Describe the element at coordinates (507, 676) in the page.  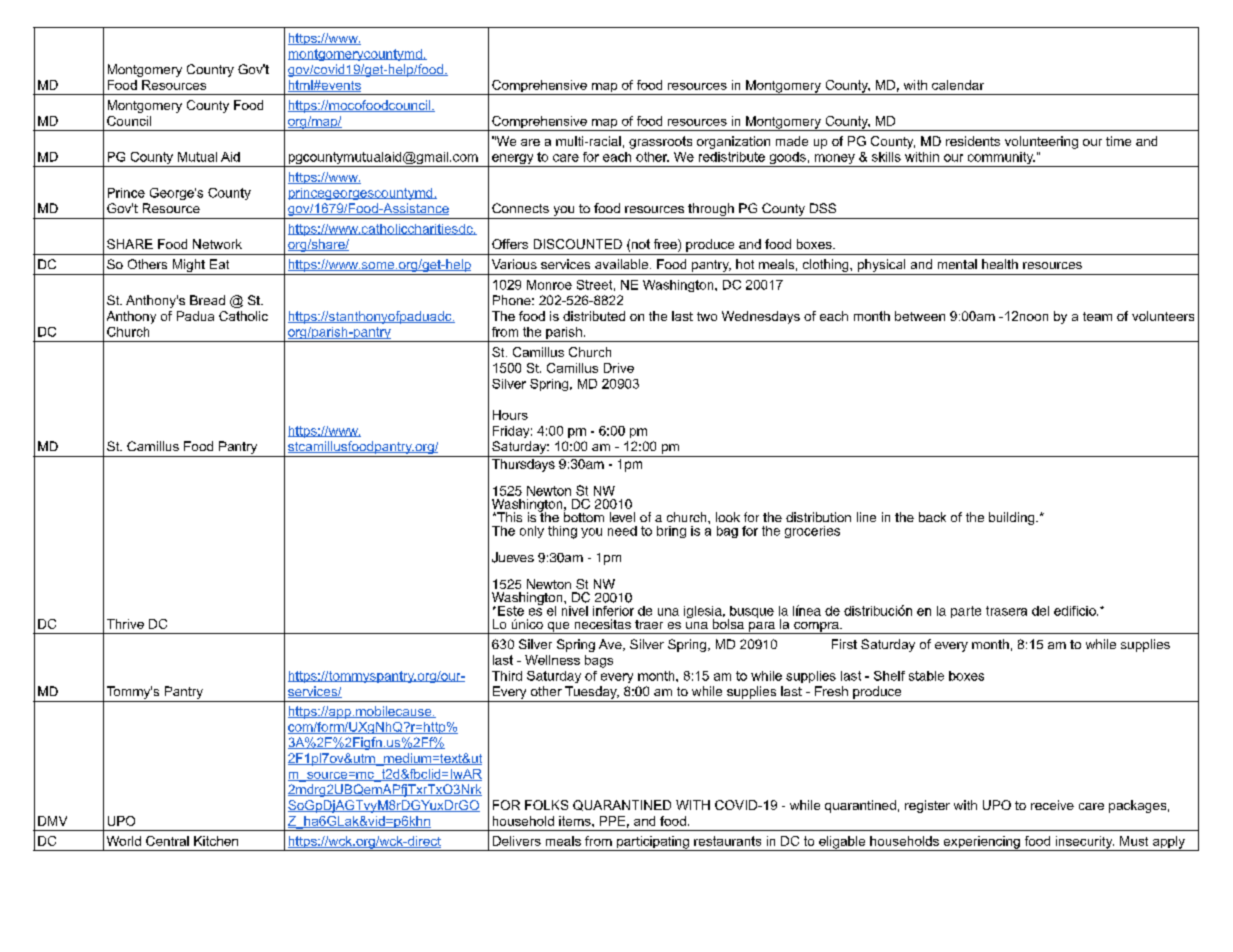
I see `Third` at that location.
